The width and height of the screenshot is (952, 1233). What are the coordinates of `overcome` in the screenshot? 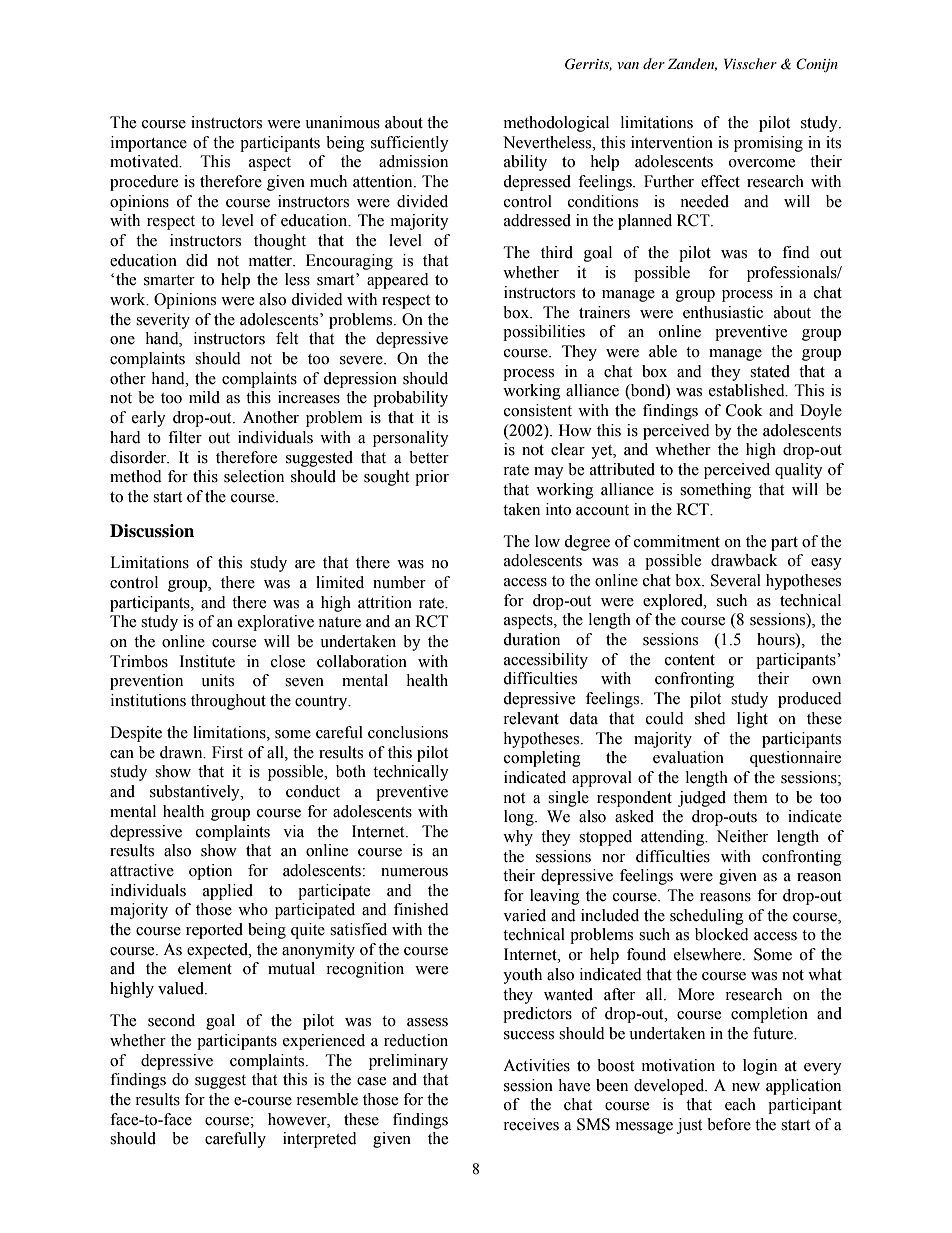 It's located at (762, 163).
